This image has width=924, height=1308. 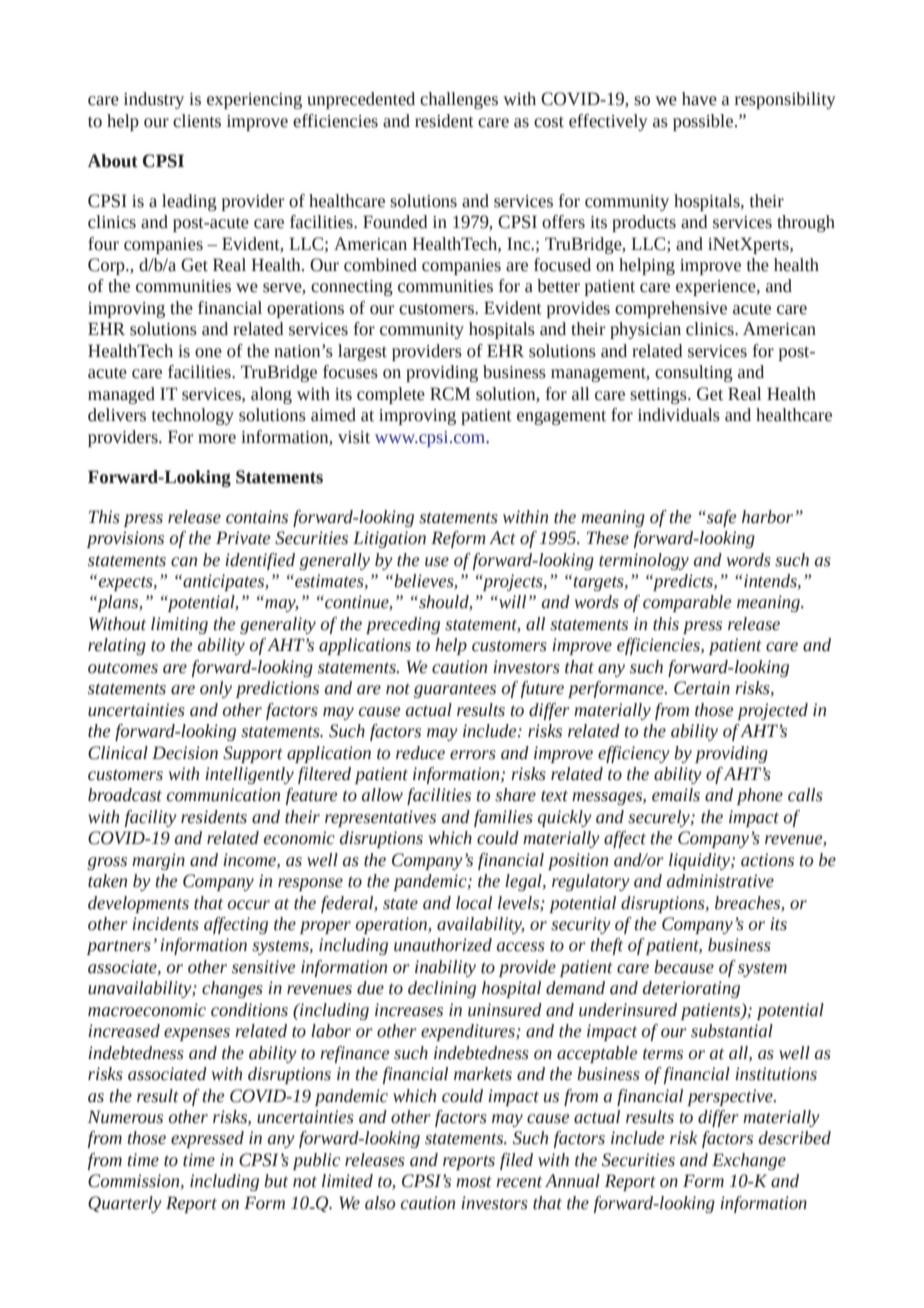 What do you see at coordinates (721, 518) in the image?
I see `safe` at bounding box center [721, 518].
